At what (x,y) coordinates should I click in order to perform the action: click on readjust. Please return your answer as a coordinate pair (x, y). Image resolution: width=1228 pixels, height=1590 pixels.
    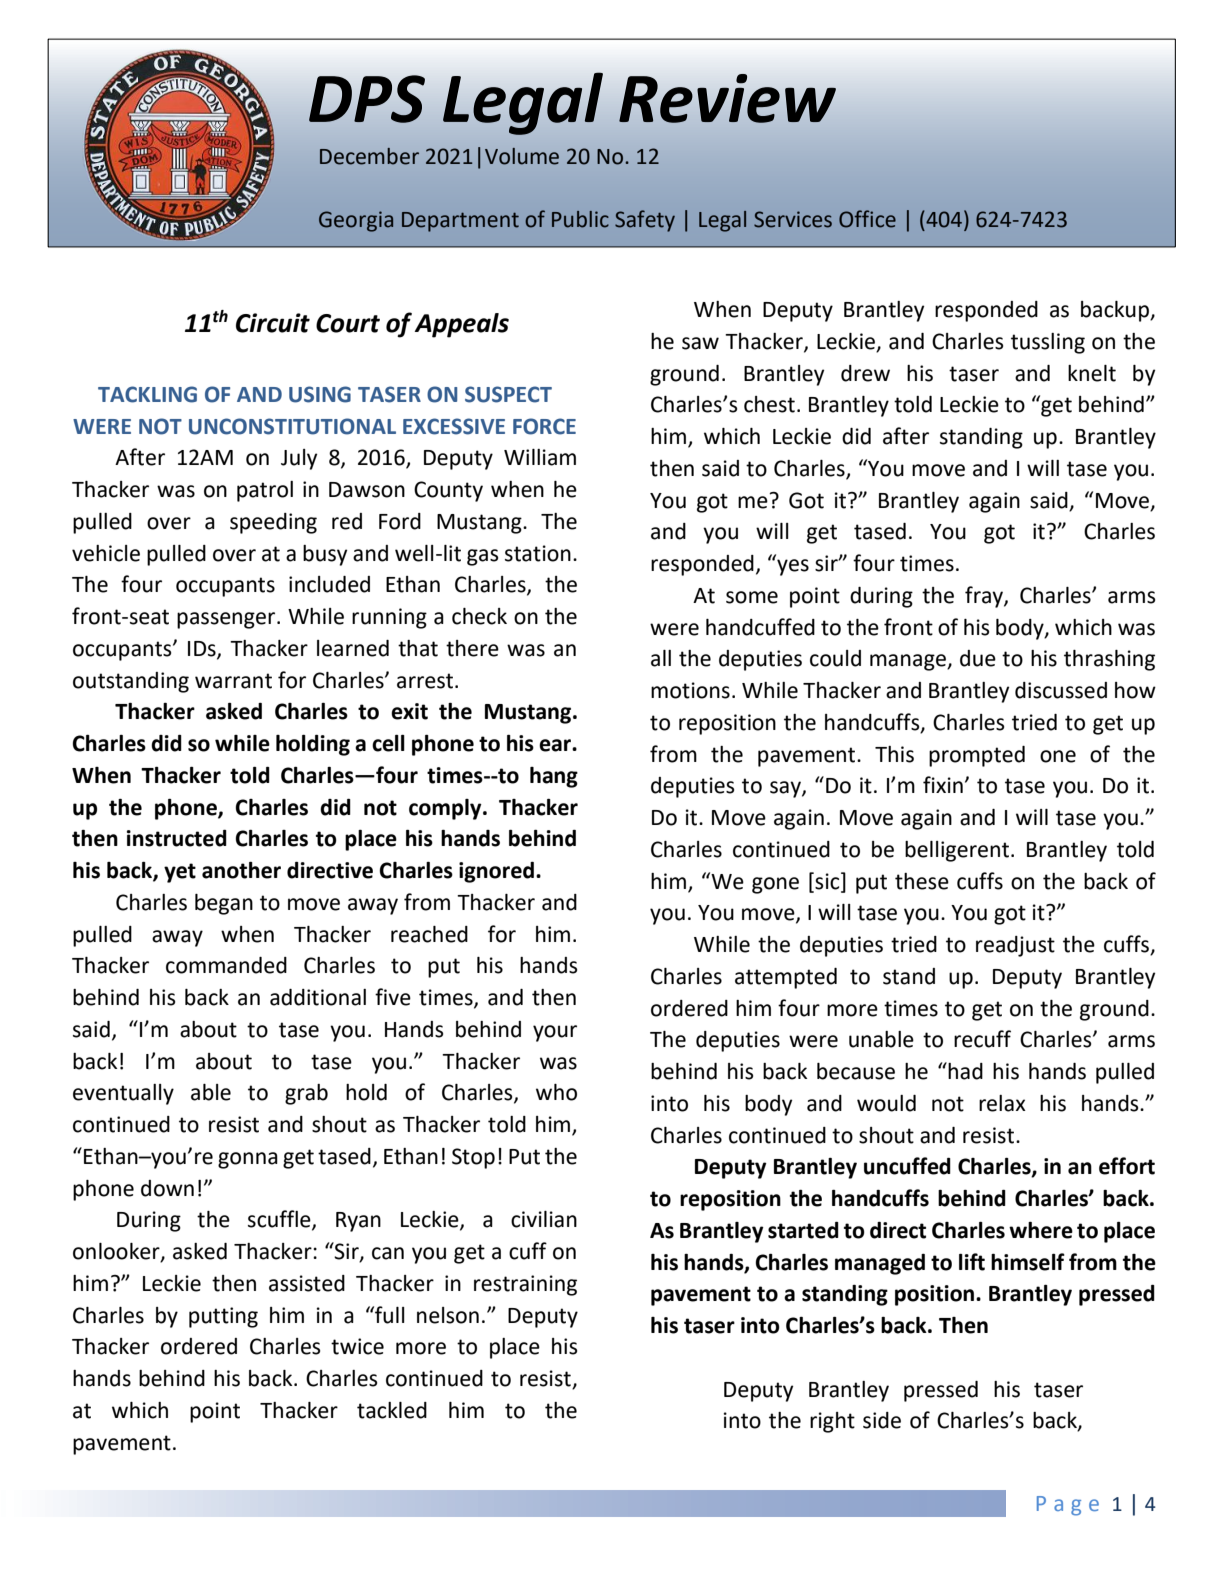
    Looking at the image, I should click on (1015, 946).
